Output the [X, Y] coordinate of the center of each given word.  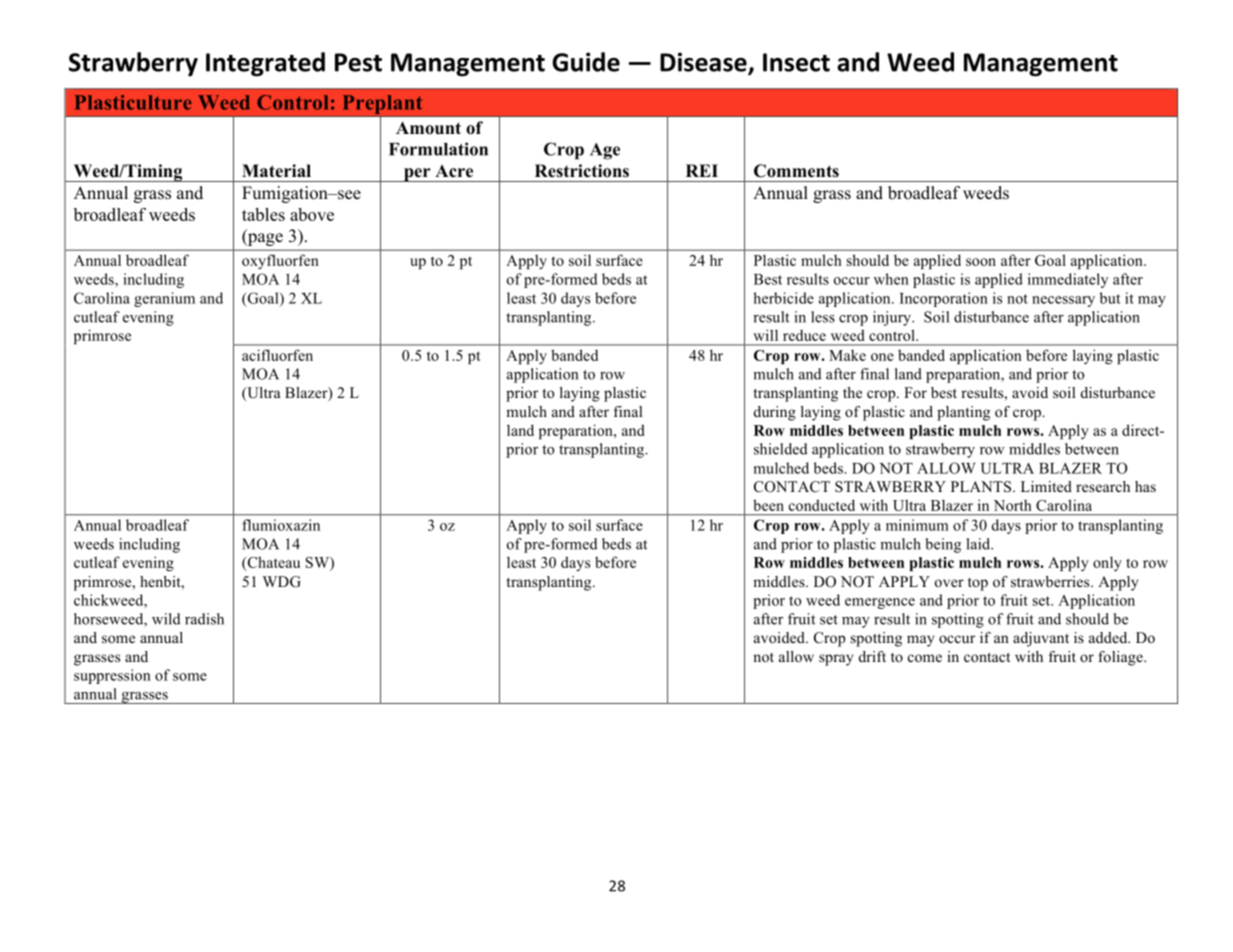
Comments [796, 171]
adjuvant [1041, 639]
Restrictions [582, 171]
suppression [112, 676]
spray [836, 660]
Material [276, 171]
